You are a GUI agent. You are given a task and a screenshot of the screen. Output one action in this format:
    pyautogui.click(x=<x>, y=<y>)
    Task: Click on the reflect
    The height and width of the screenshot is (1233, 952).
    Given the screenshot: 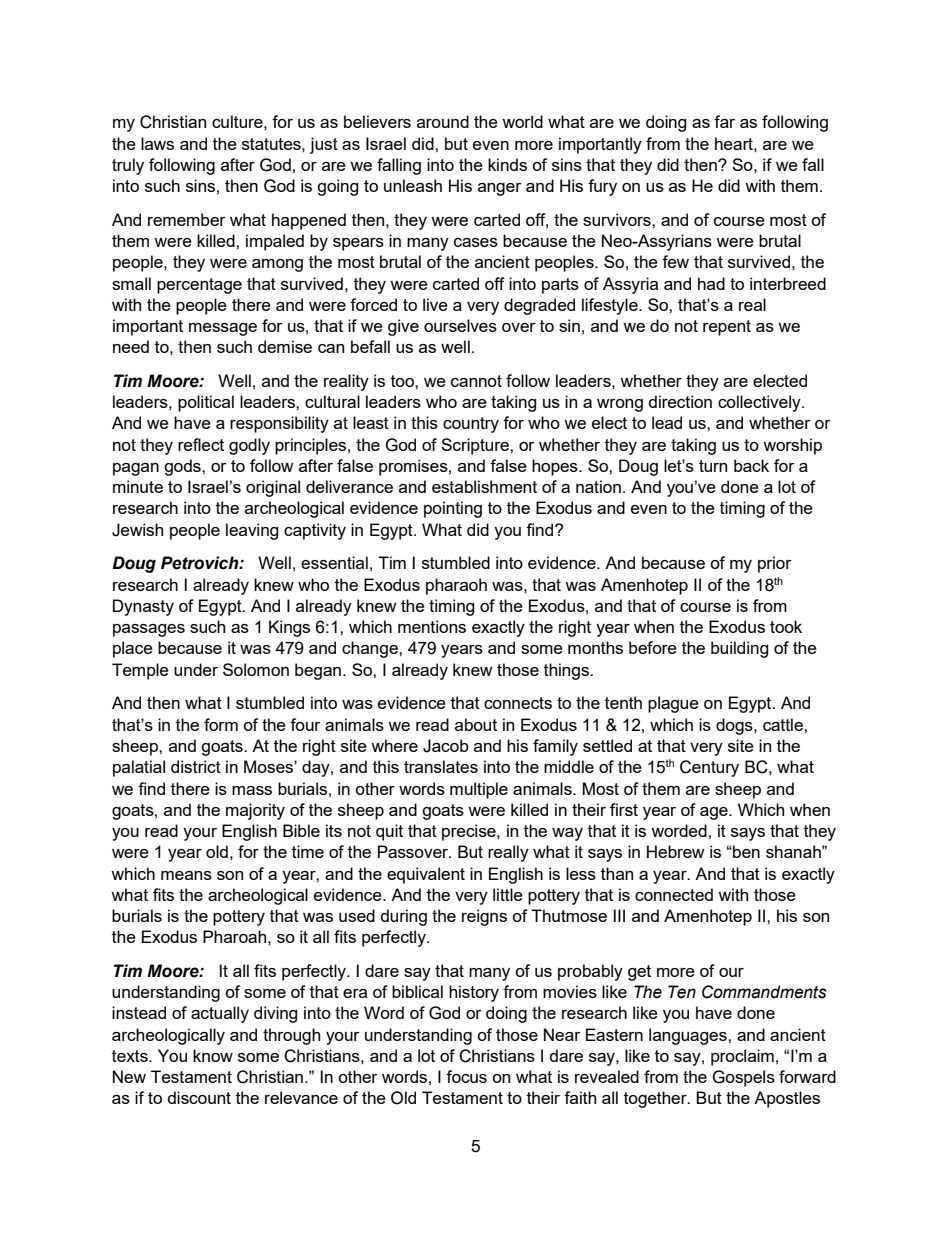 What is the action you would take?
    pyautogui.click(x=201, y=444)
